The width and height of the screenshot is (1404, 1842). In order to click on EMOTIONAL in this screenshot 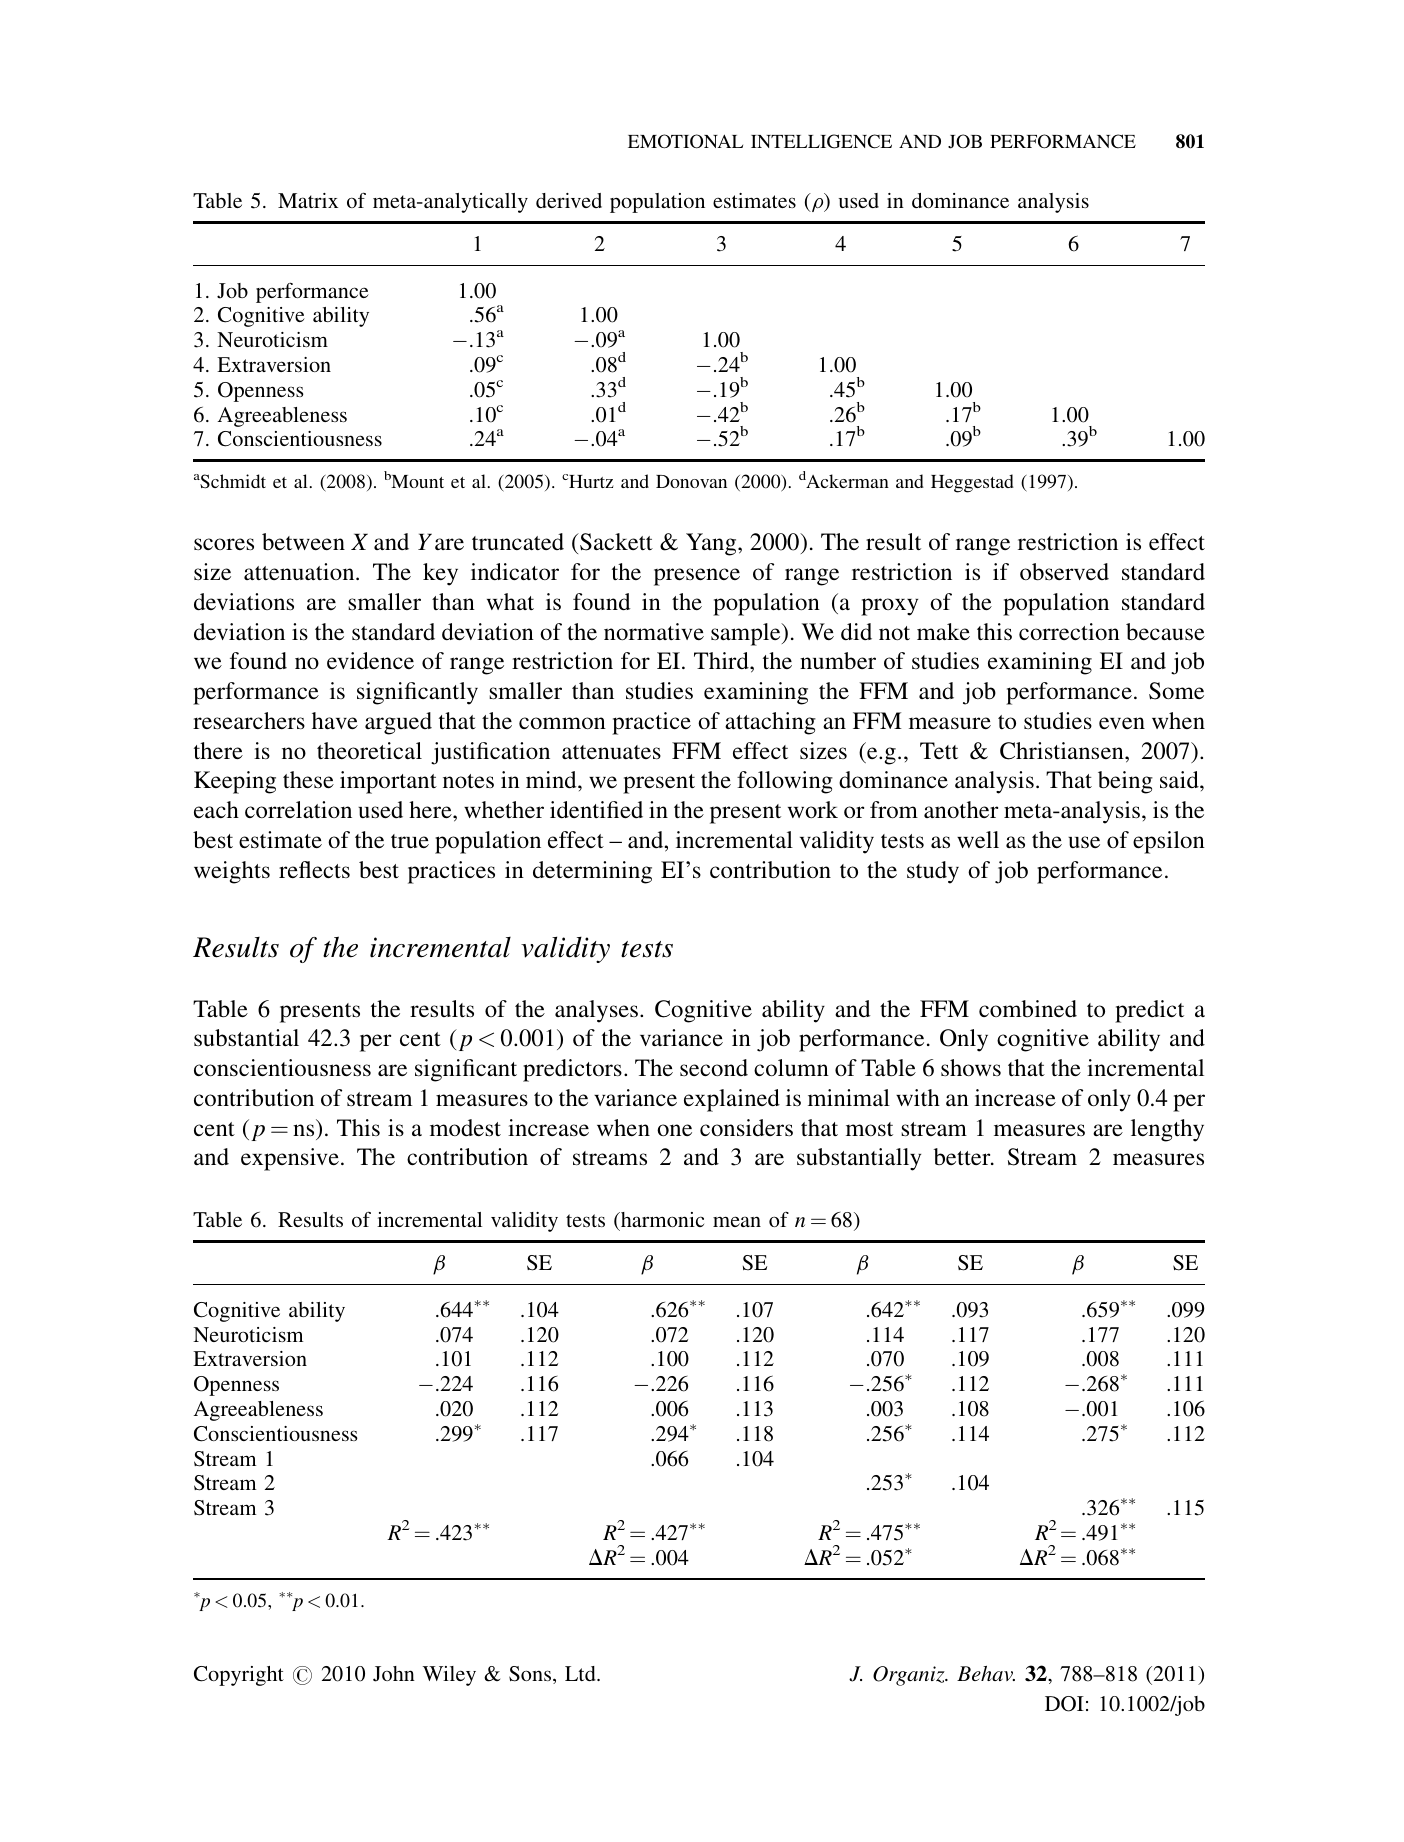, I will do `click(685, 141)`.
